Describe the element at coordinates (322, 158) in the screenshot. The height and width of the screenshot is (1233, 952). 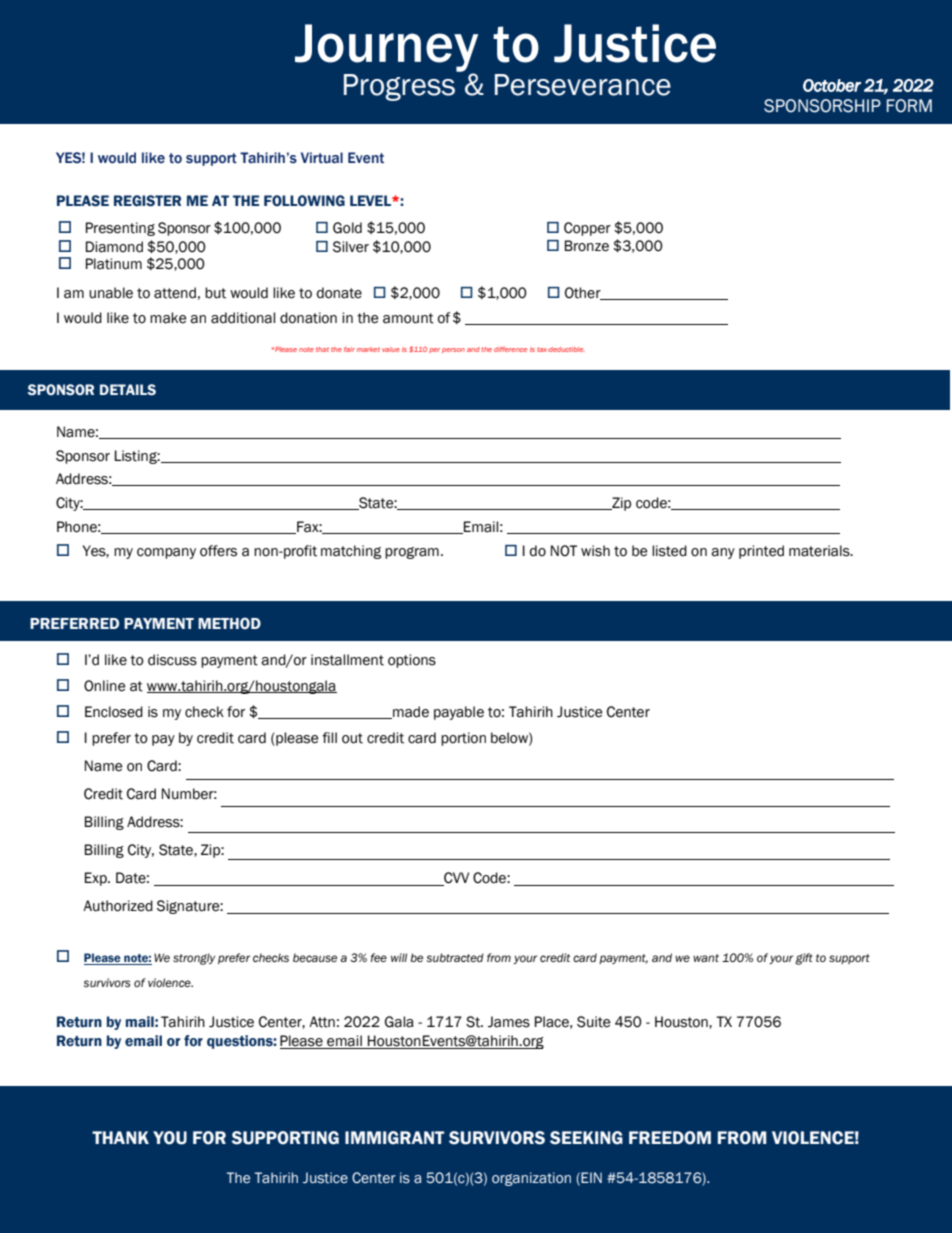
I see `Virtual` at that location.
